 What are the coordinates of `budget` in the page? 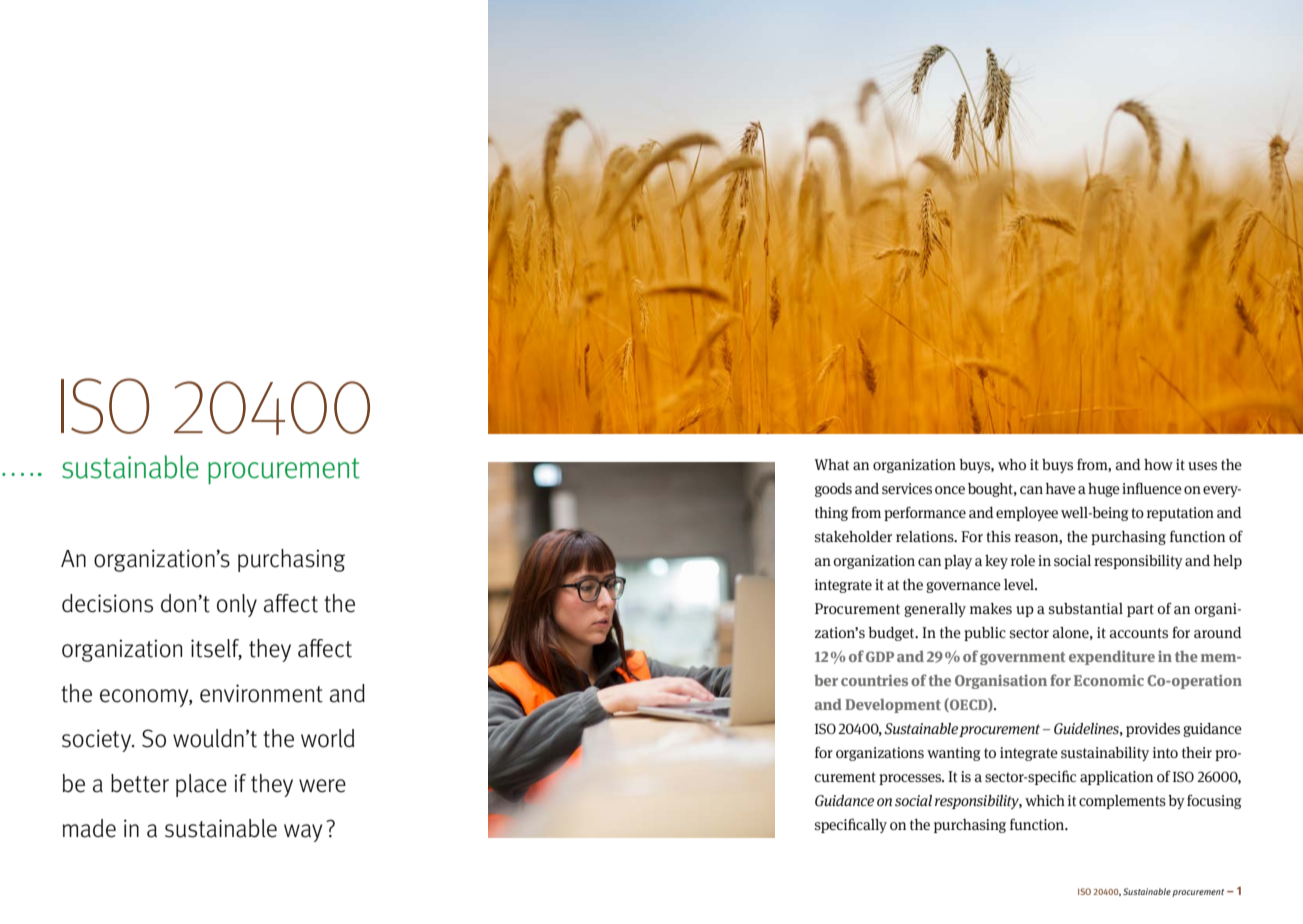 It's located at (892, 634).
